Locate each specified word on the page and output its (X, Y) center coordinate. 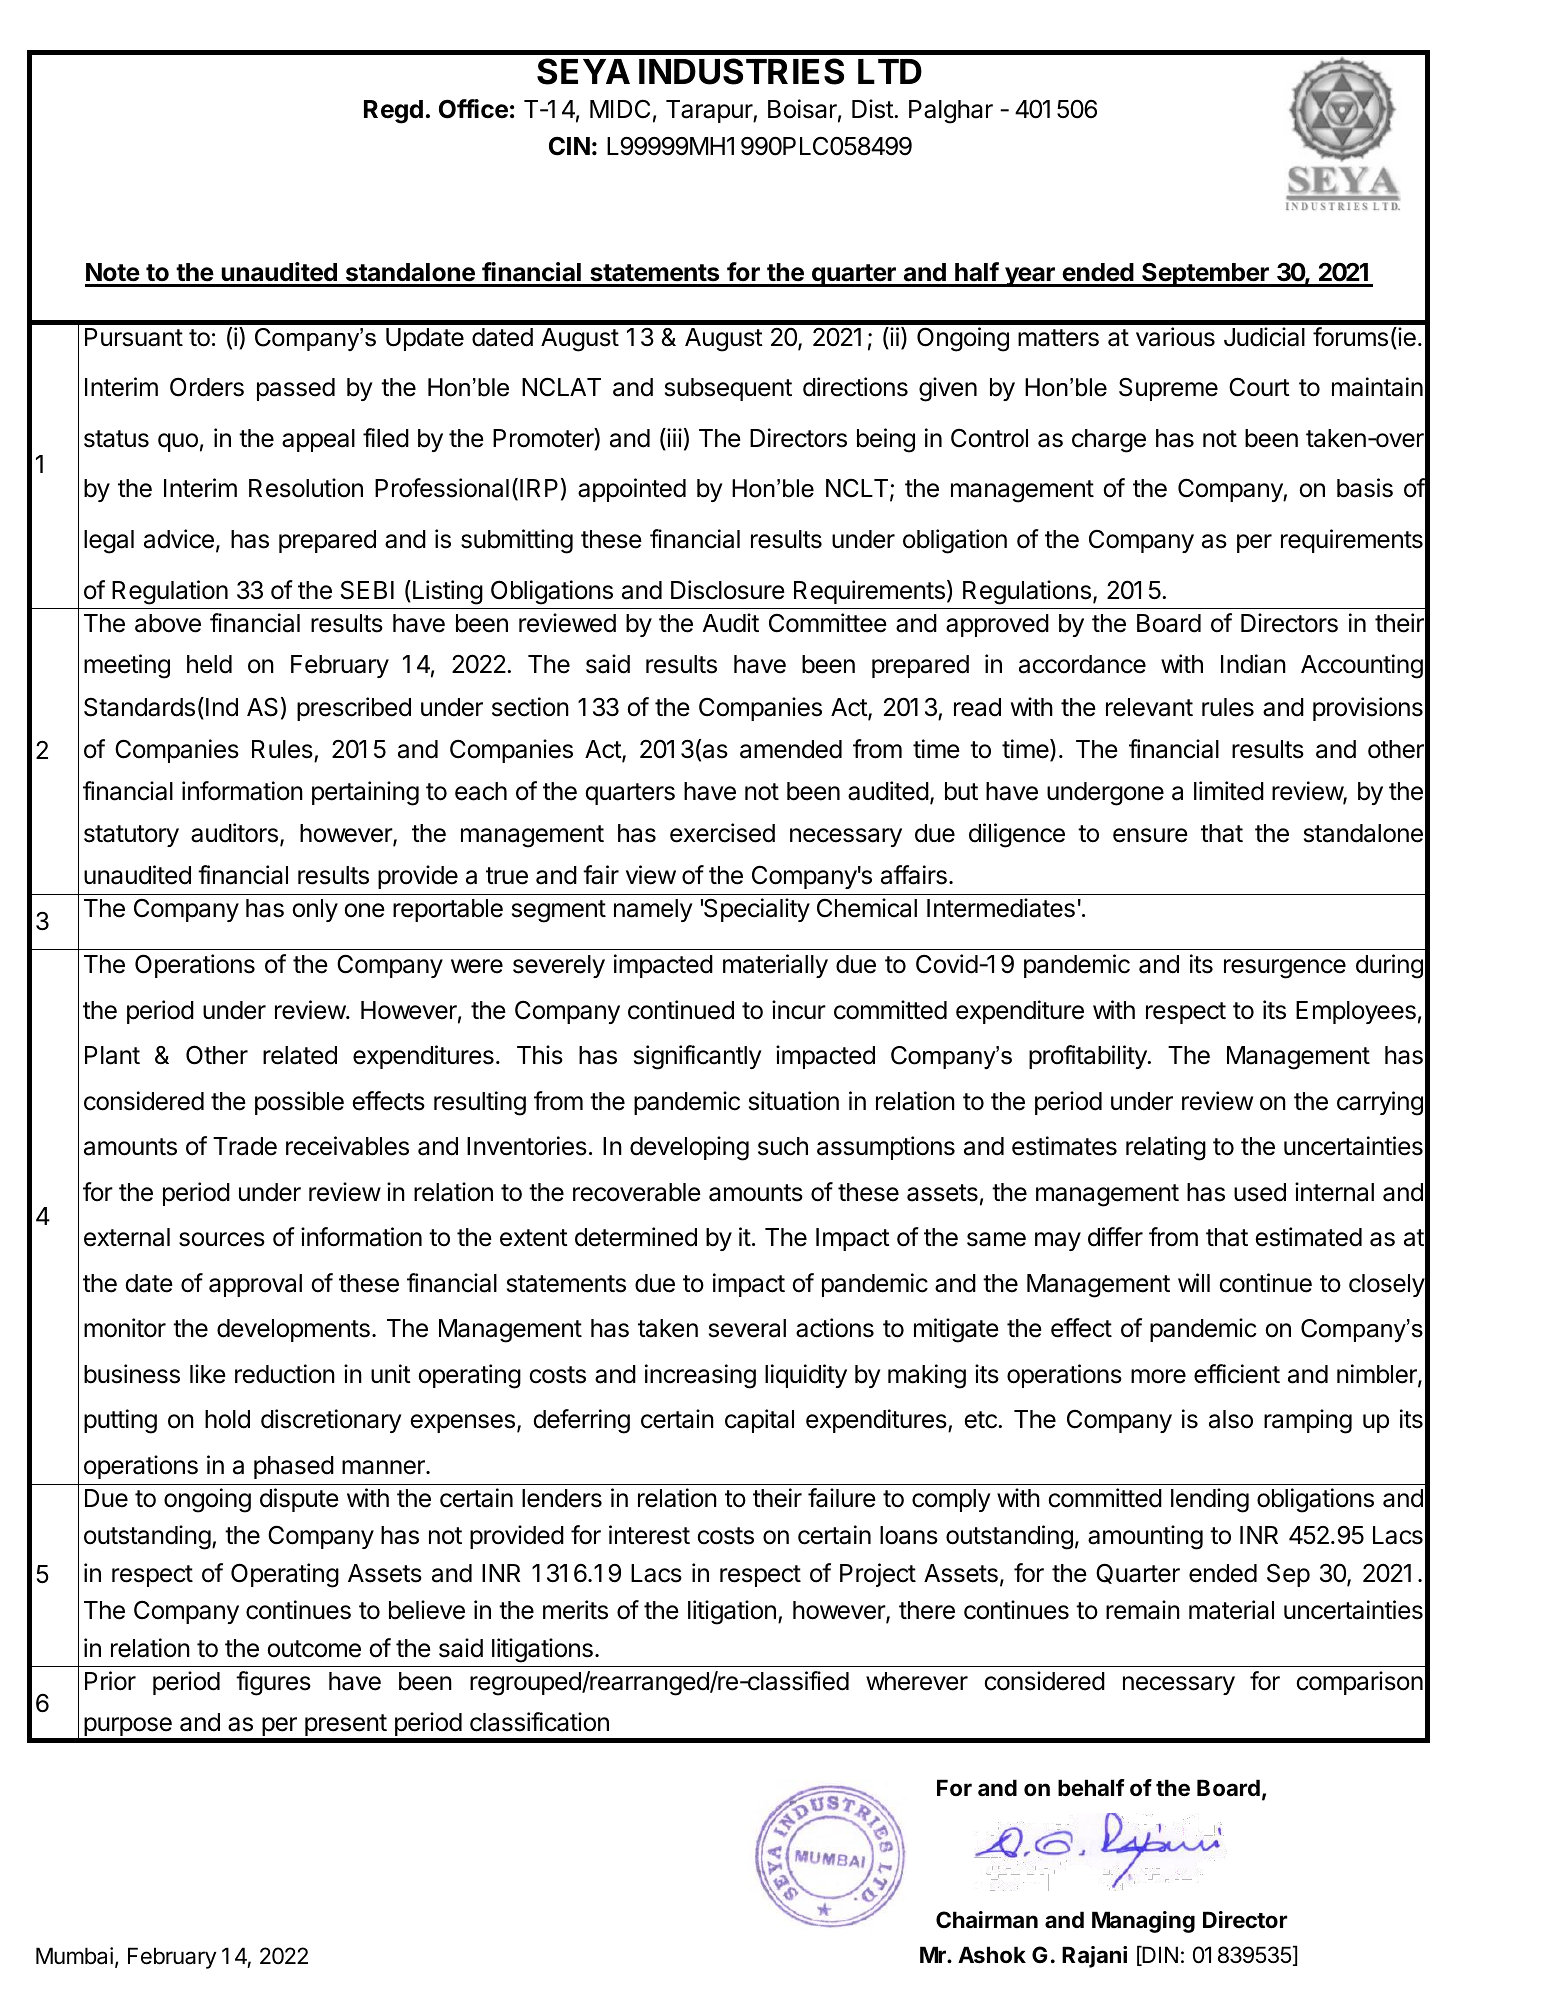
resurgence (1285, 969)
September (1205, 274)
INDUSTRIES (741, 71)
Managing (1143, 1922)
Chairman (987, 1919)
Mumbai (74, 1956)
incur (799, 1010)
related (300, 1055)
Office (473, 109)
